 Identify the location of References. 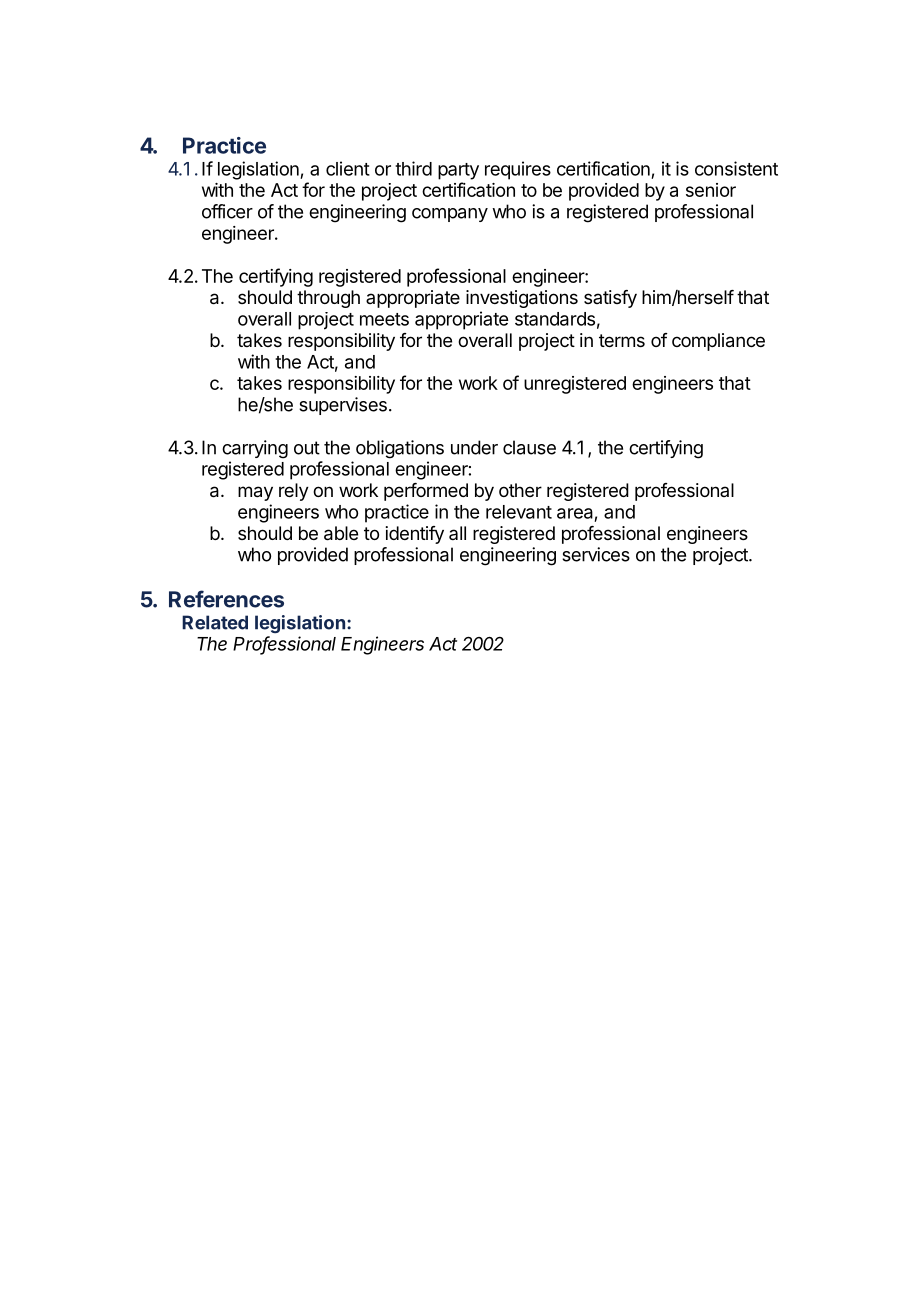
(226, 599).
